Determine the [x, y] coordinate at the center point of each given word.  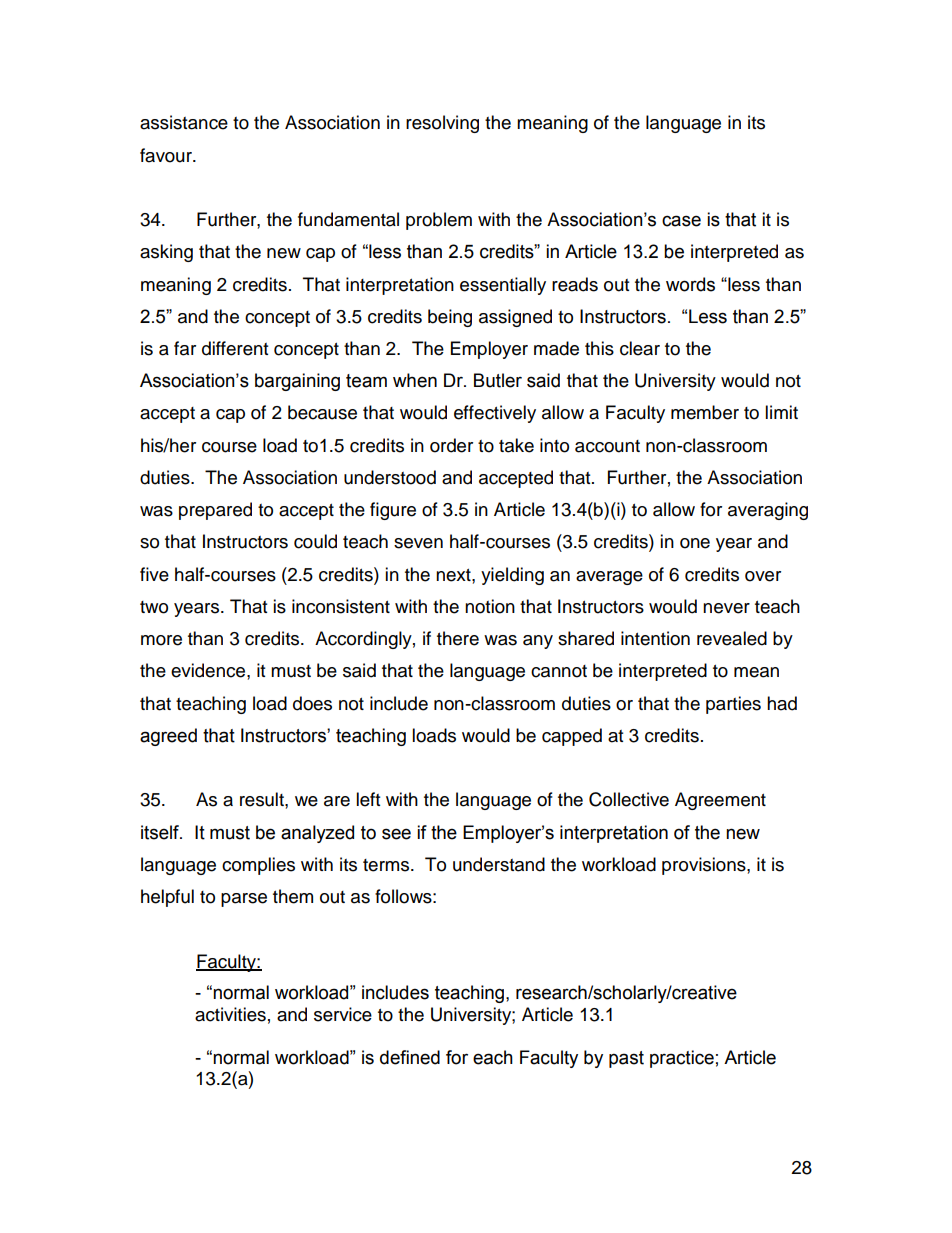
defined [410, 1057]
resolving [442, 124]
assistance [184, 122]
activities [230, 1014]
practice [682, 1059]
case [681, 221]
